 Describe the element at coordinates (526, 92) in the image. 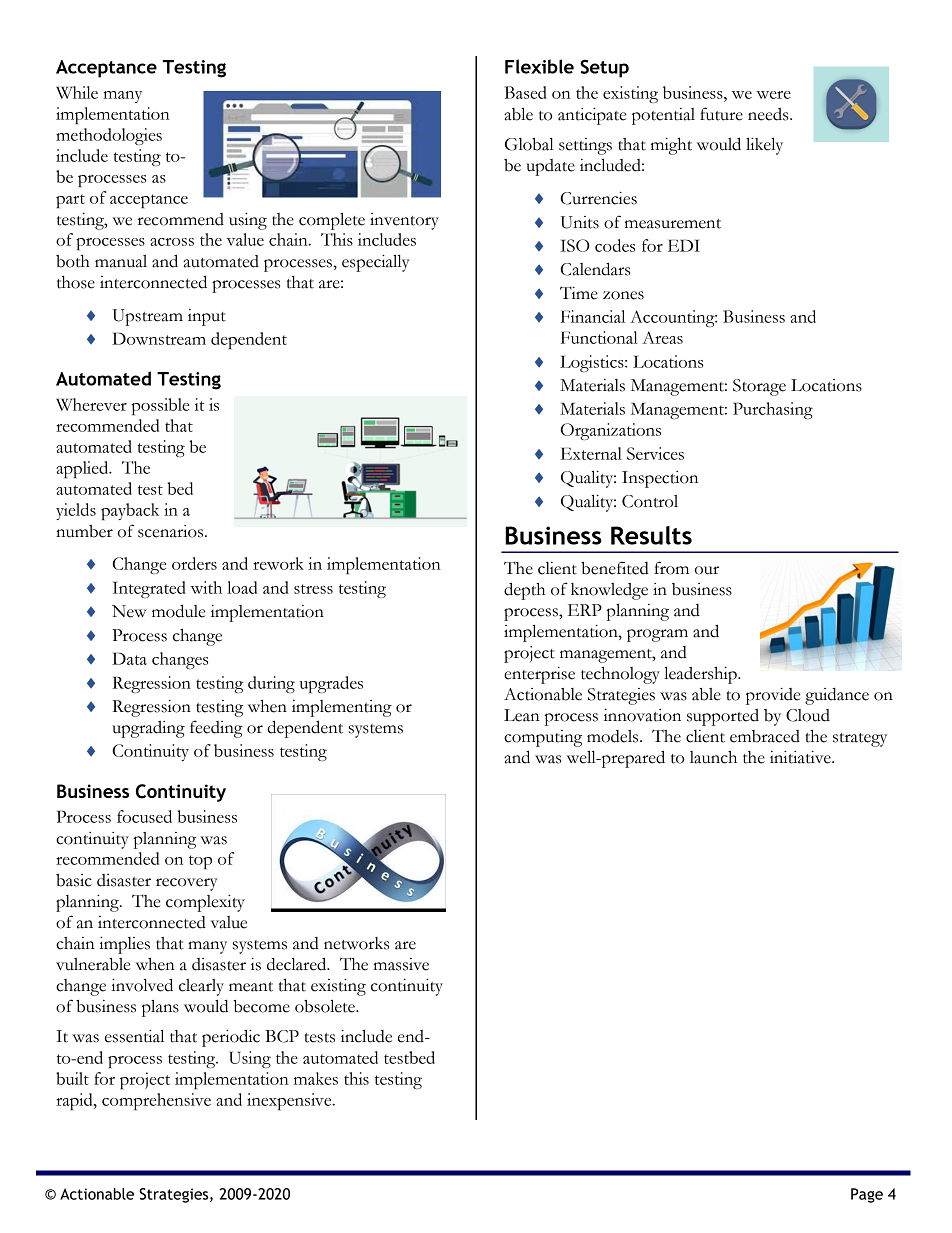

I see `Based` at that location.
